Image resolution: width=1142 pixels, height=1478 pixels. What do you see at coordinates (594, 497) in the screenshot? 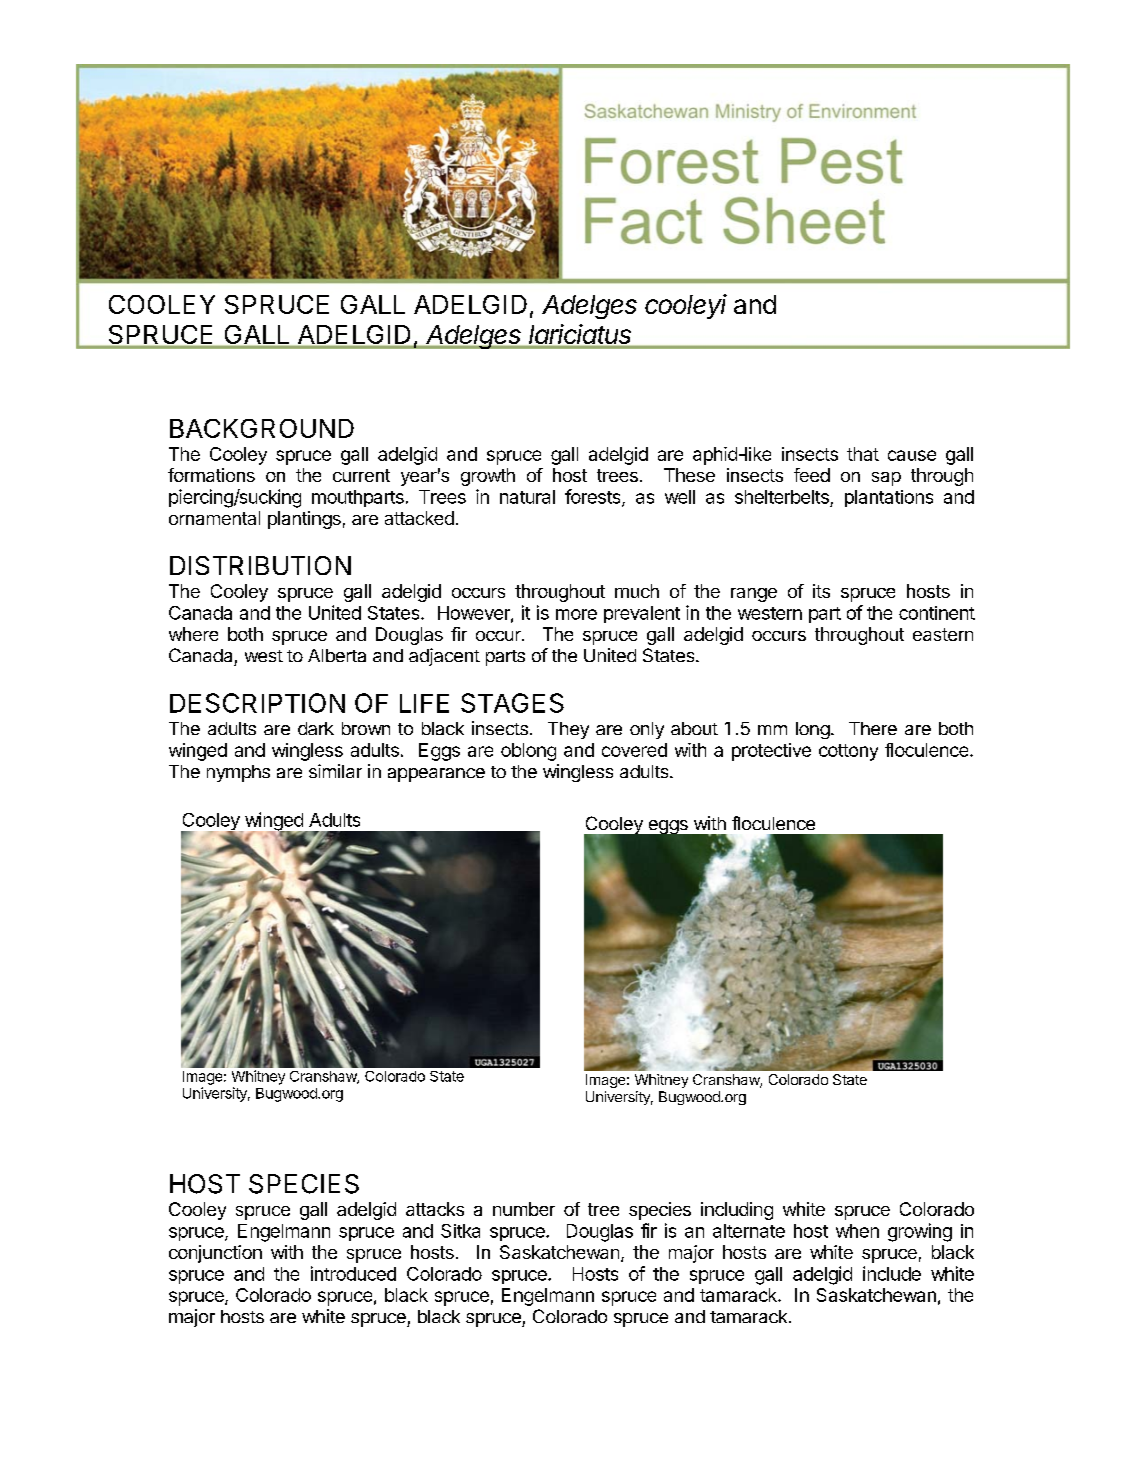
I see `forests` at bounding box center [594, 497].
